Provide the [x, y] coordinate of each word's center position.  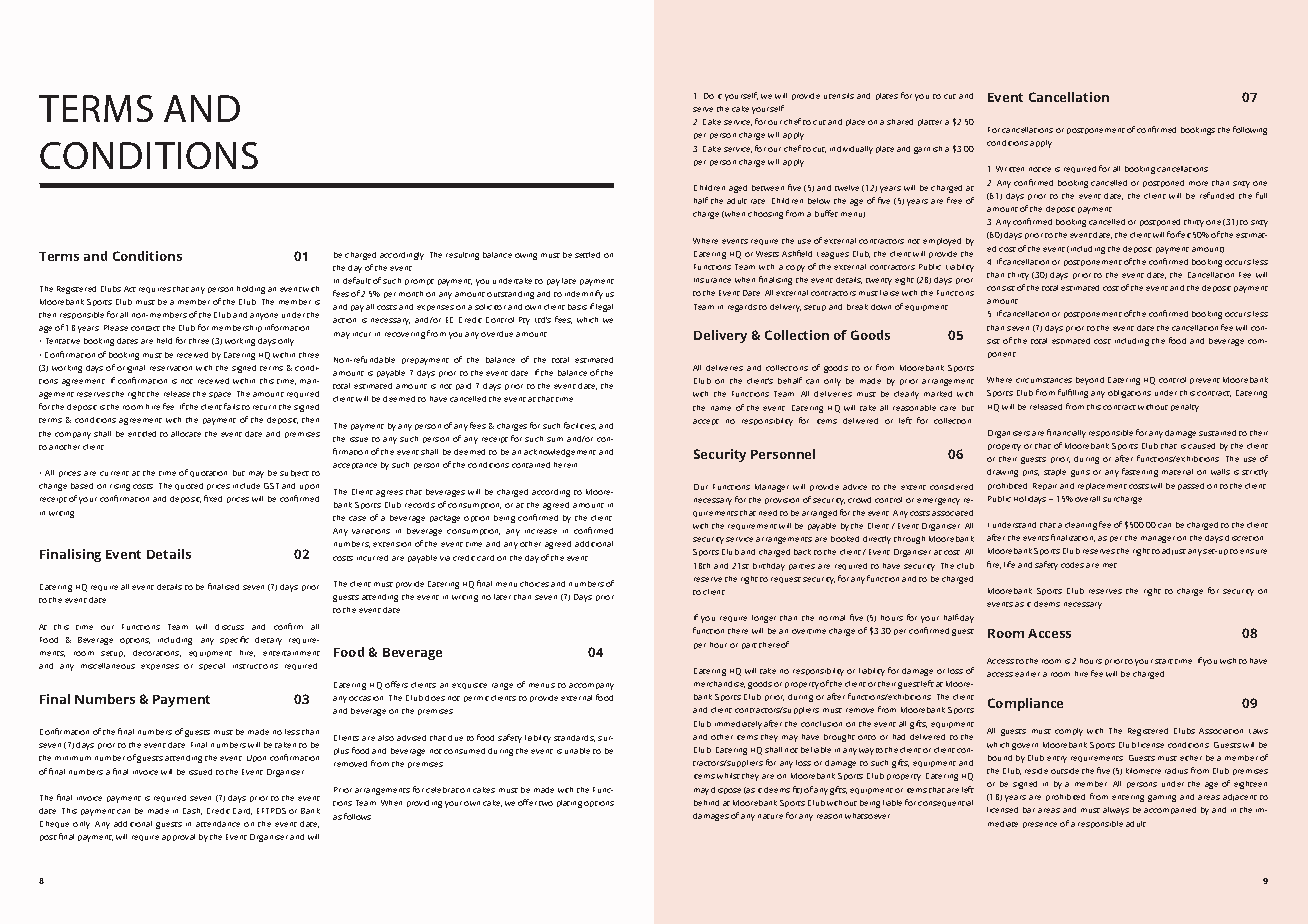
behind [706, 803]
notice [1040, 169]
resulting [462, 256]
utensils [839, 96]
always [1116, 811]
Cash [192, 811]
